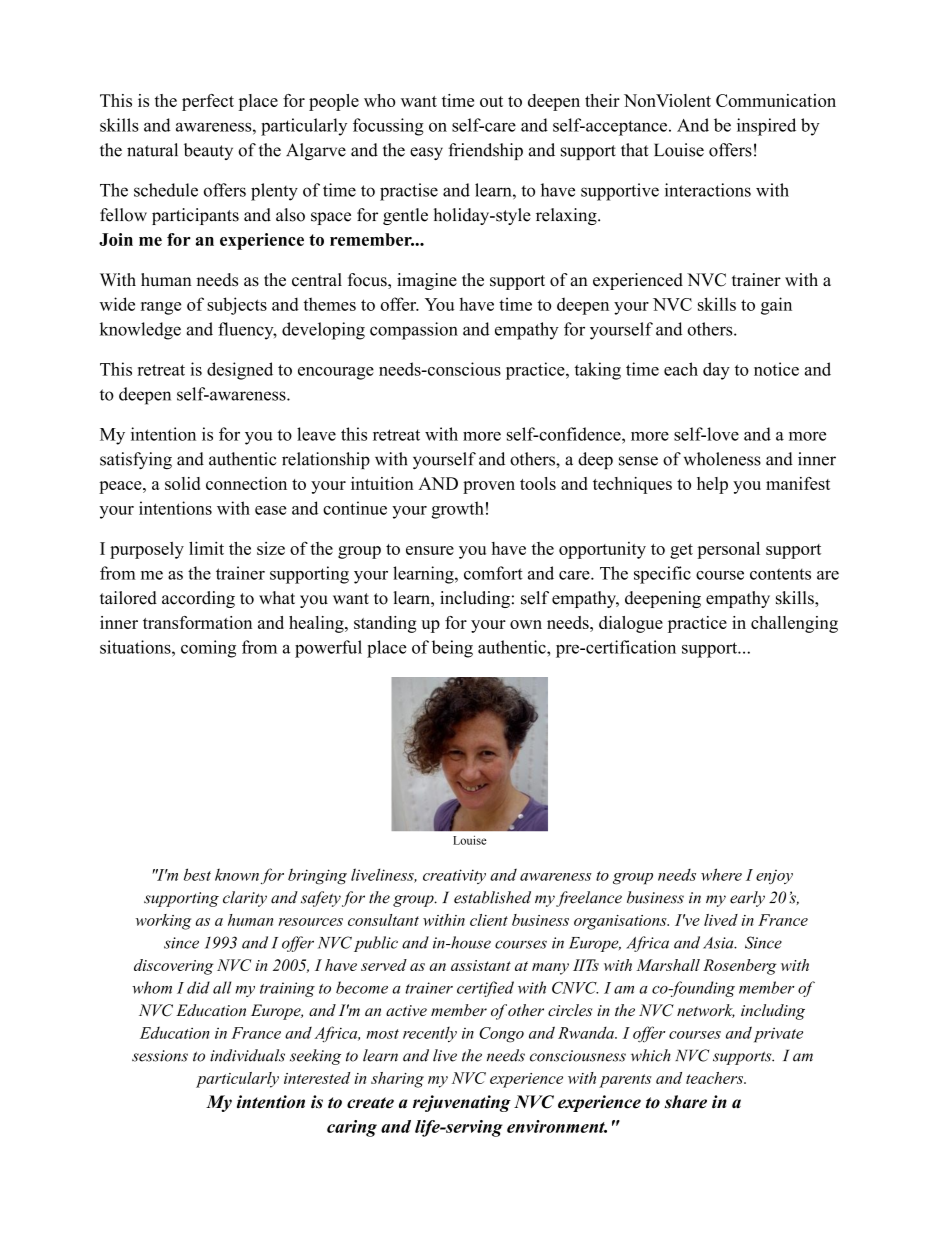 The height and width of the document is (1233, 952). I want to click on sessions, so click(160, 1056).
